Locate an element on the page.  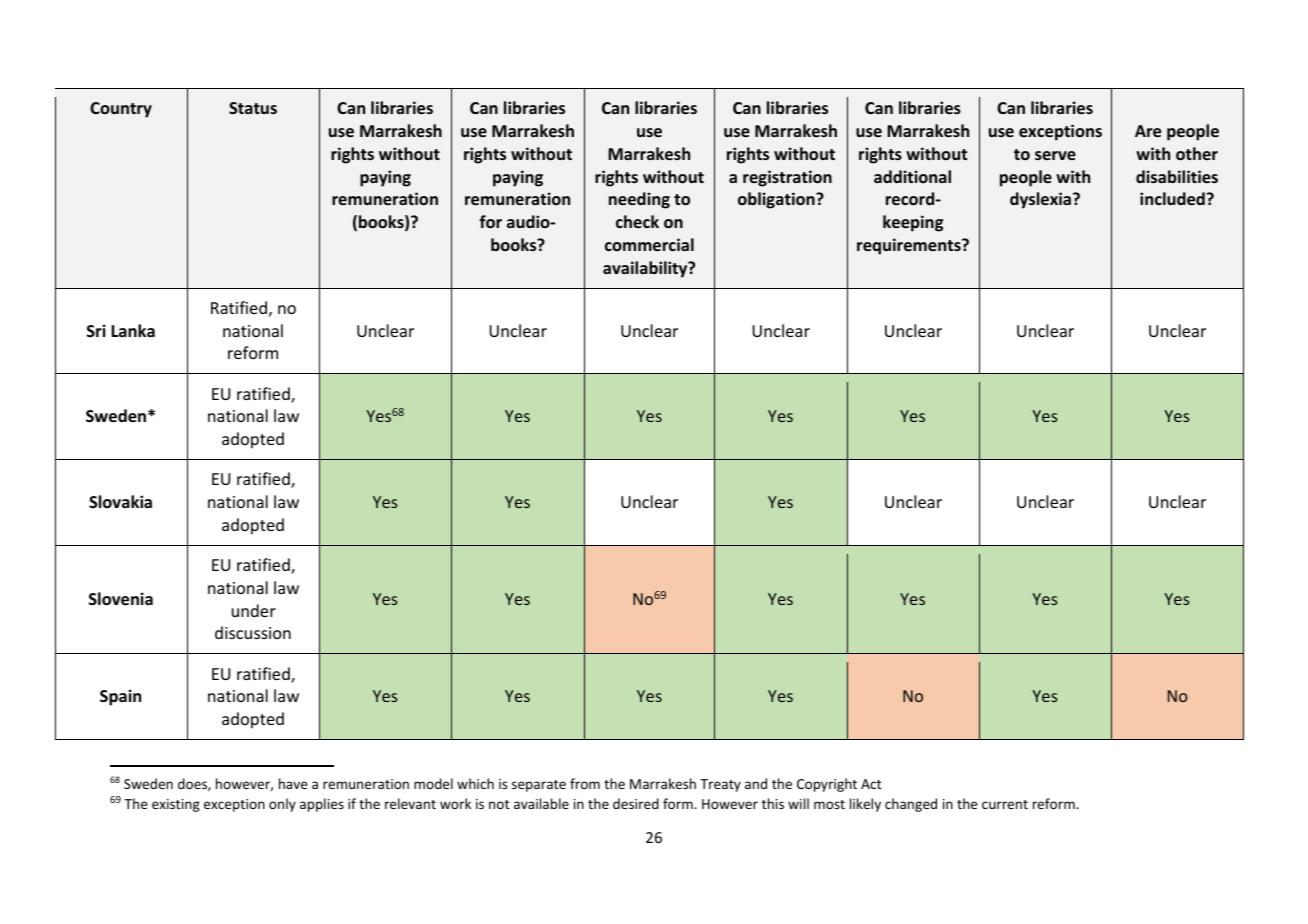
registration is located at coordinates (787, 178).
